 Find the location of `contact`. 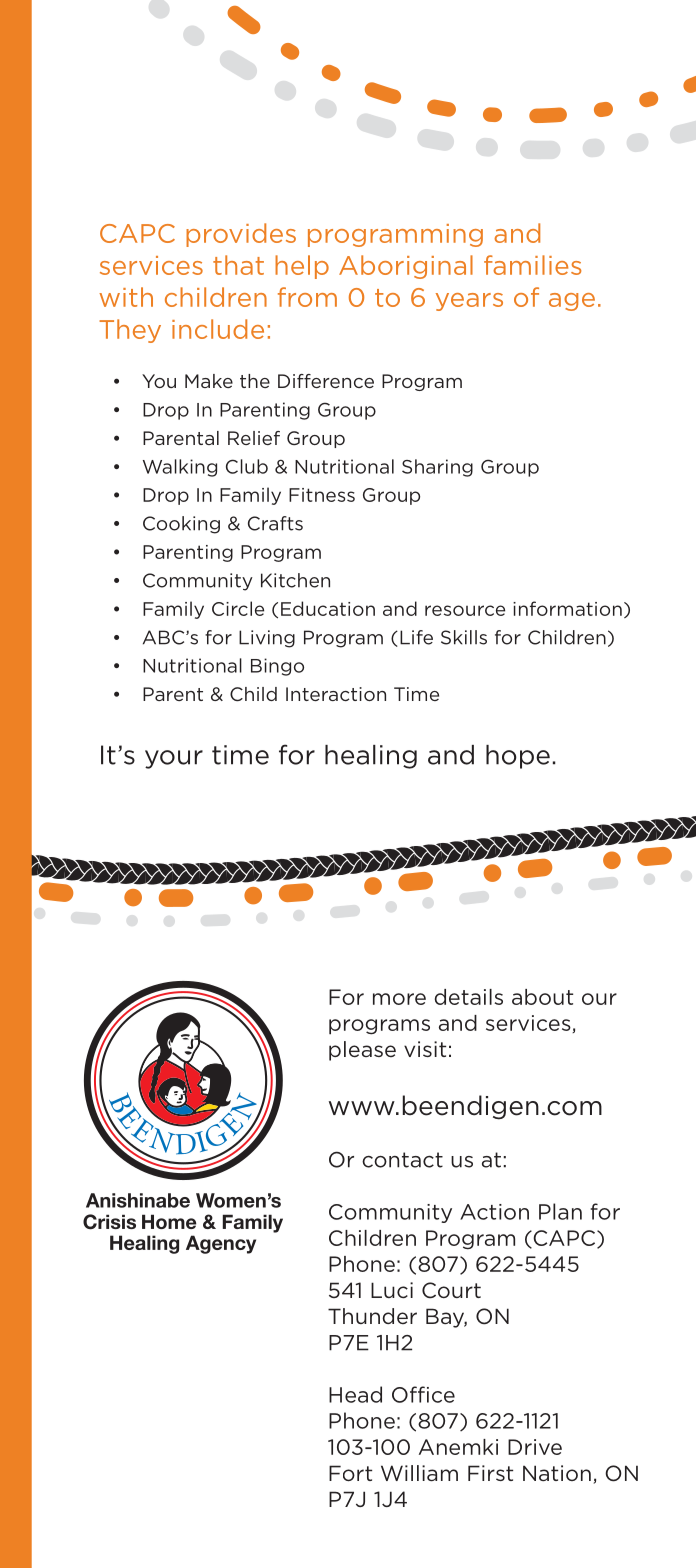

contact is located at coordinates (402, 1160).
